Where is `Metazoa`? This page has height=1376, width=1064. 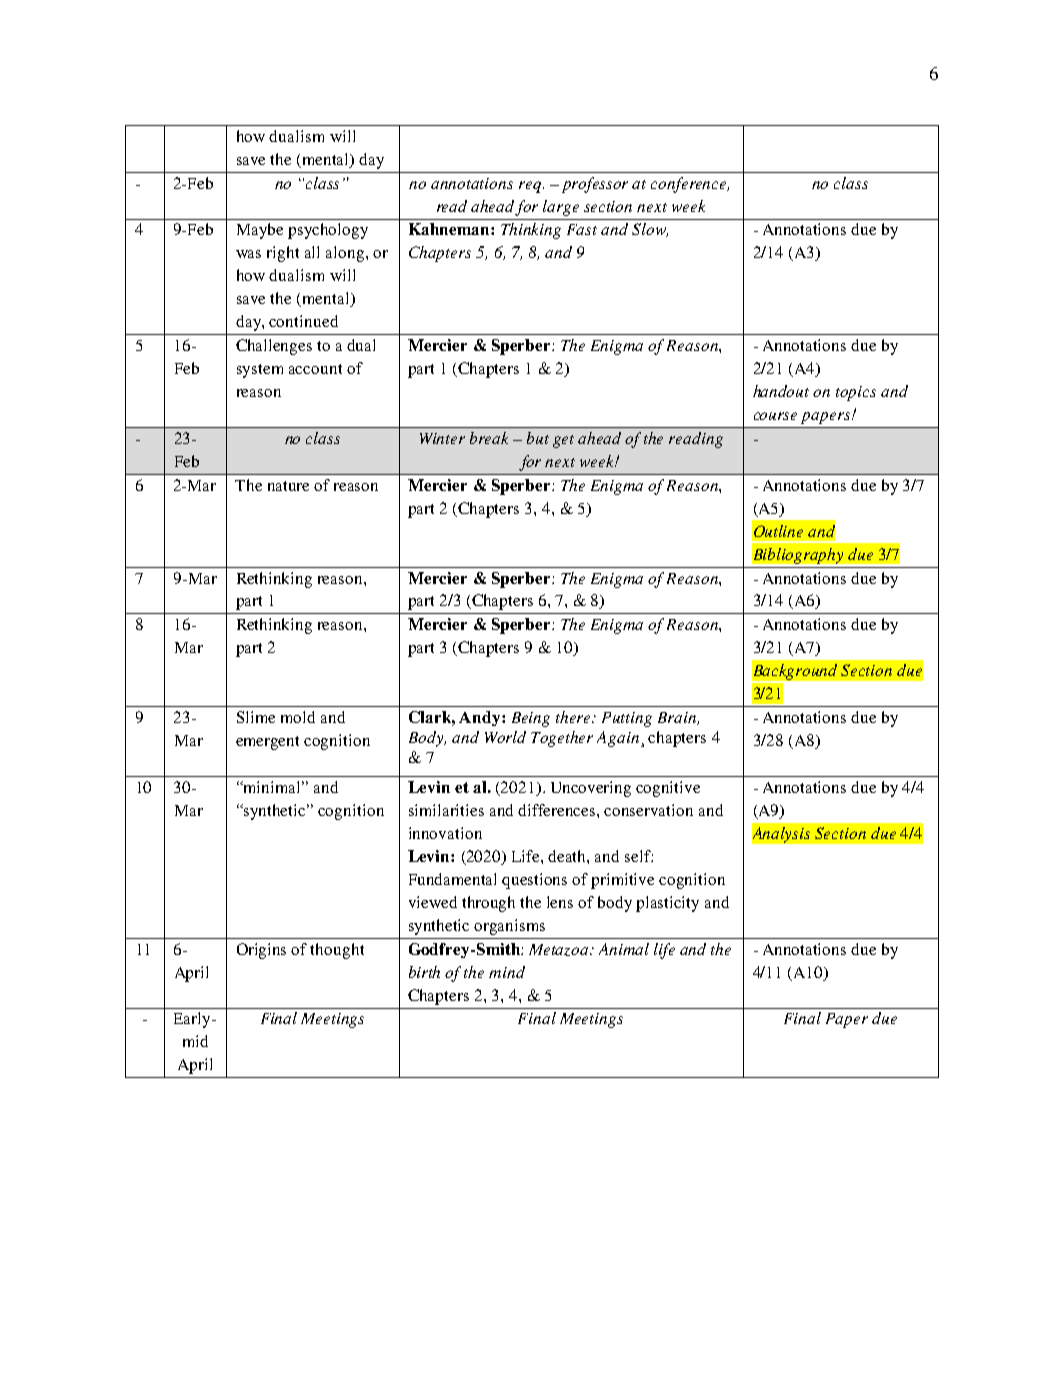
Metazoa is located at coordinates (560, 950).
